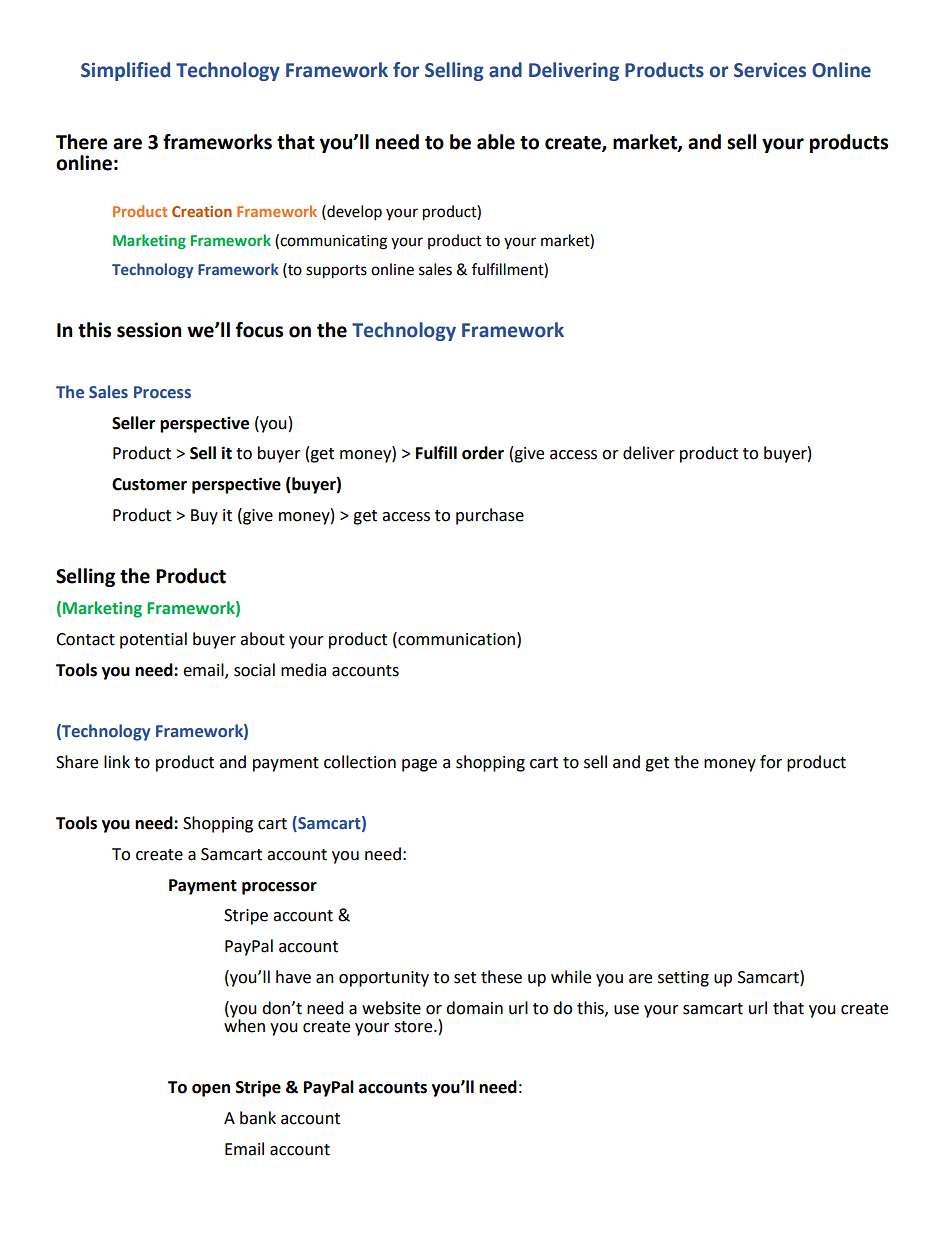  I want to click on open, so click(211, 1090).
